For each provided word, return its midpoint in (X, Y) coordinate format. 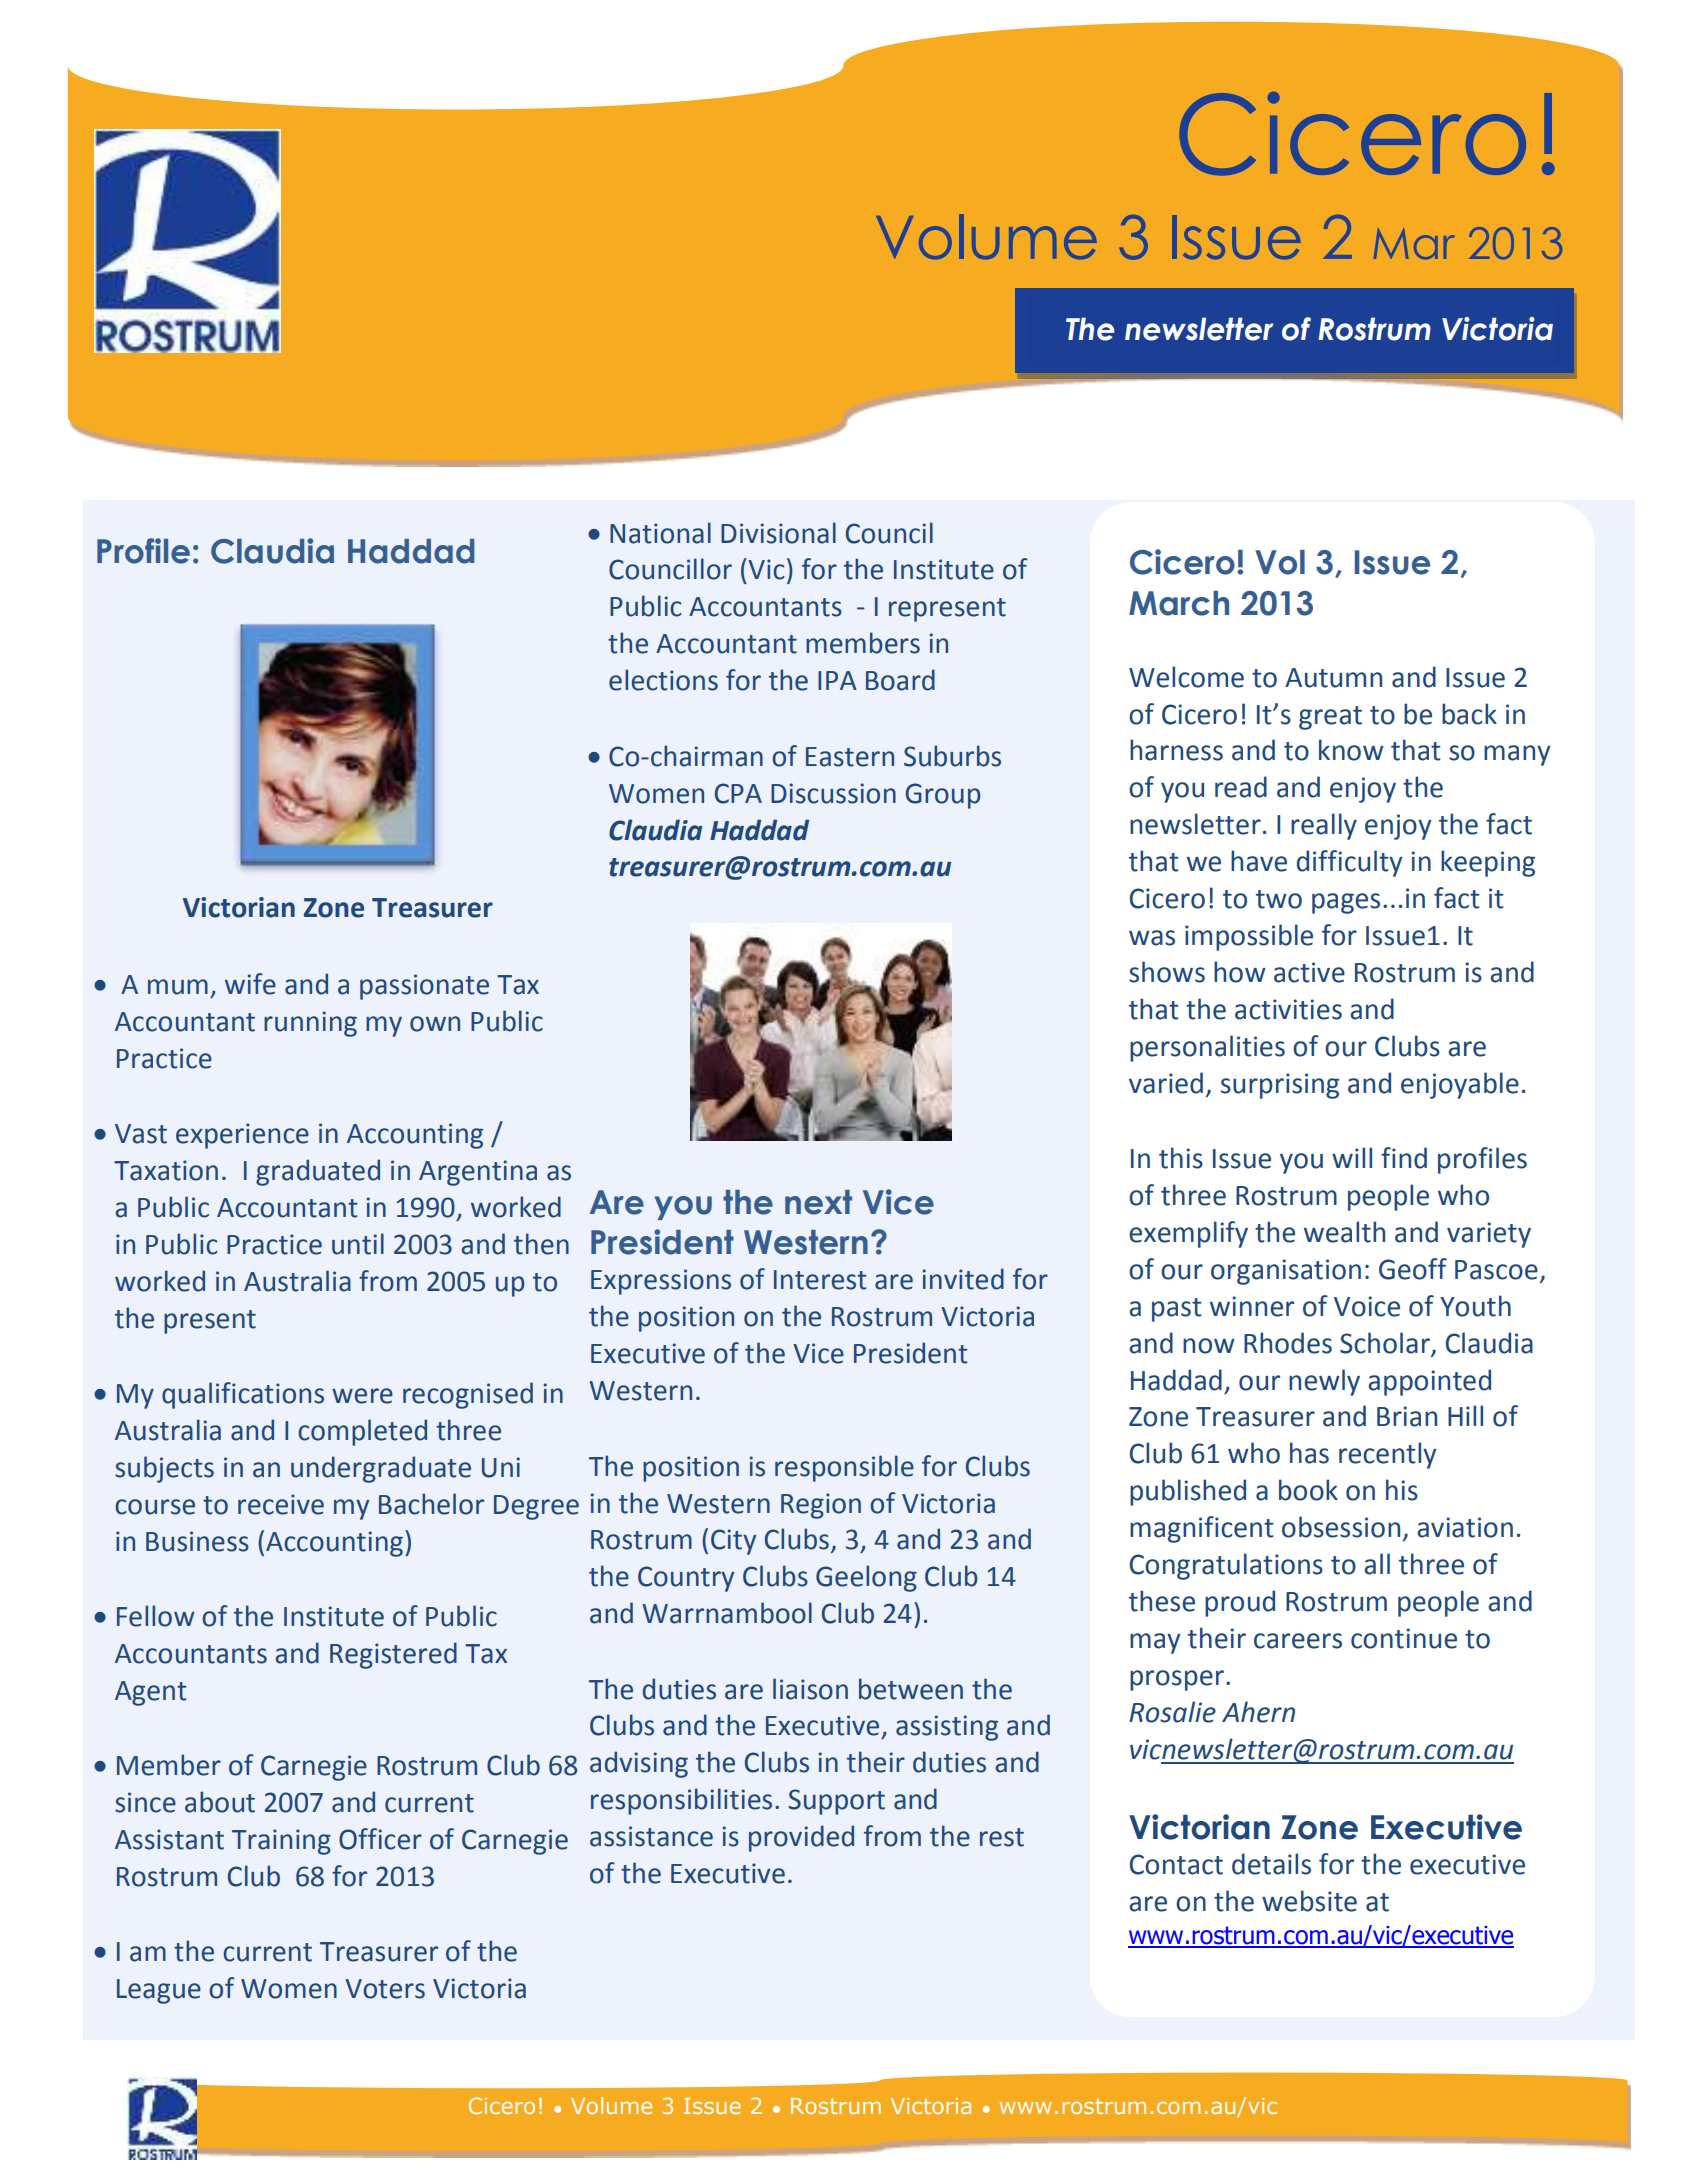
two (1279, 899)
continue (1404, 1638)
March (1179, 603)
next (818, 1202)
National (660, 533)
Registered (393, 1655)
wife (250, 984)
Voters (385, 1989)
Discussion (833, 793)
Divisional (778, 533)
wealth (1344, 1232)
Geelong (866, 1578)
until (358, 1244)
